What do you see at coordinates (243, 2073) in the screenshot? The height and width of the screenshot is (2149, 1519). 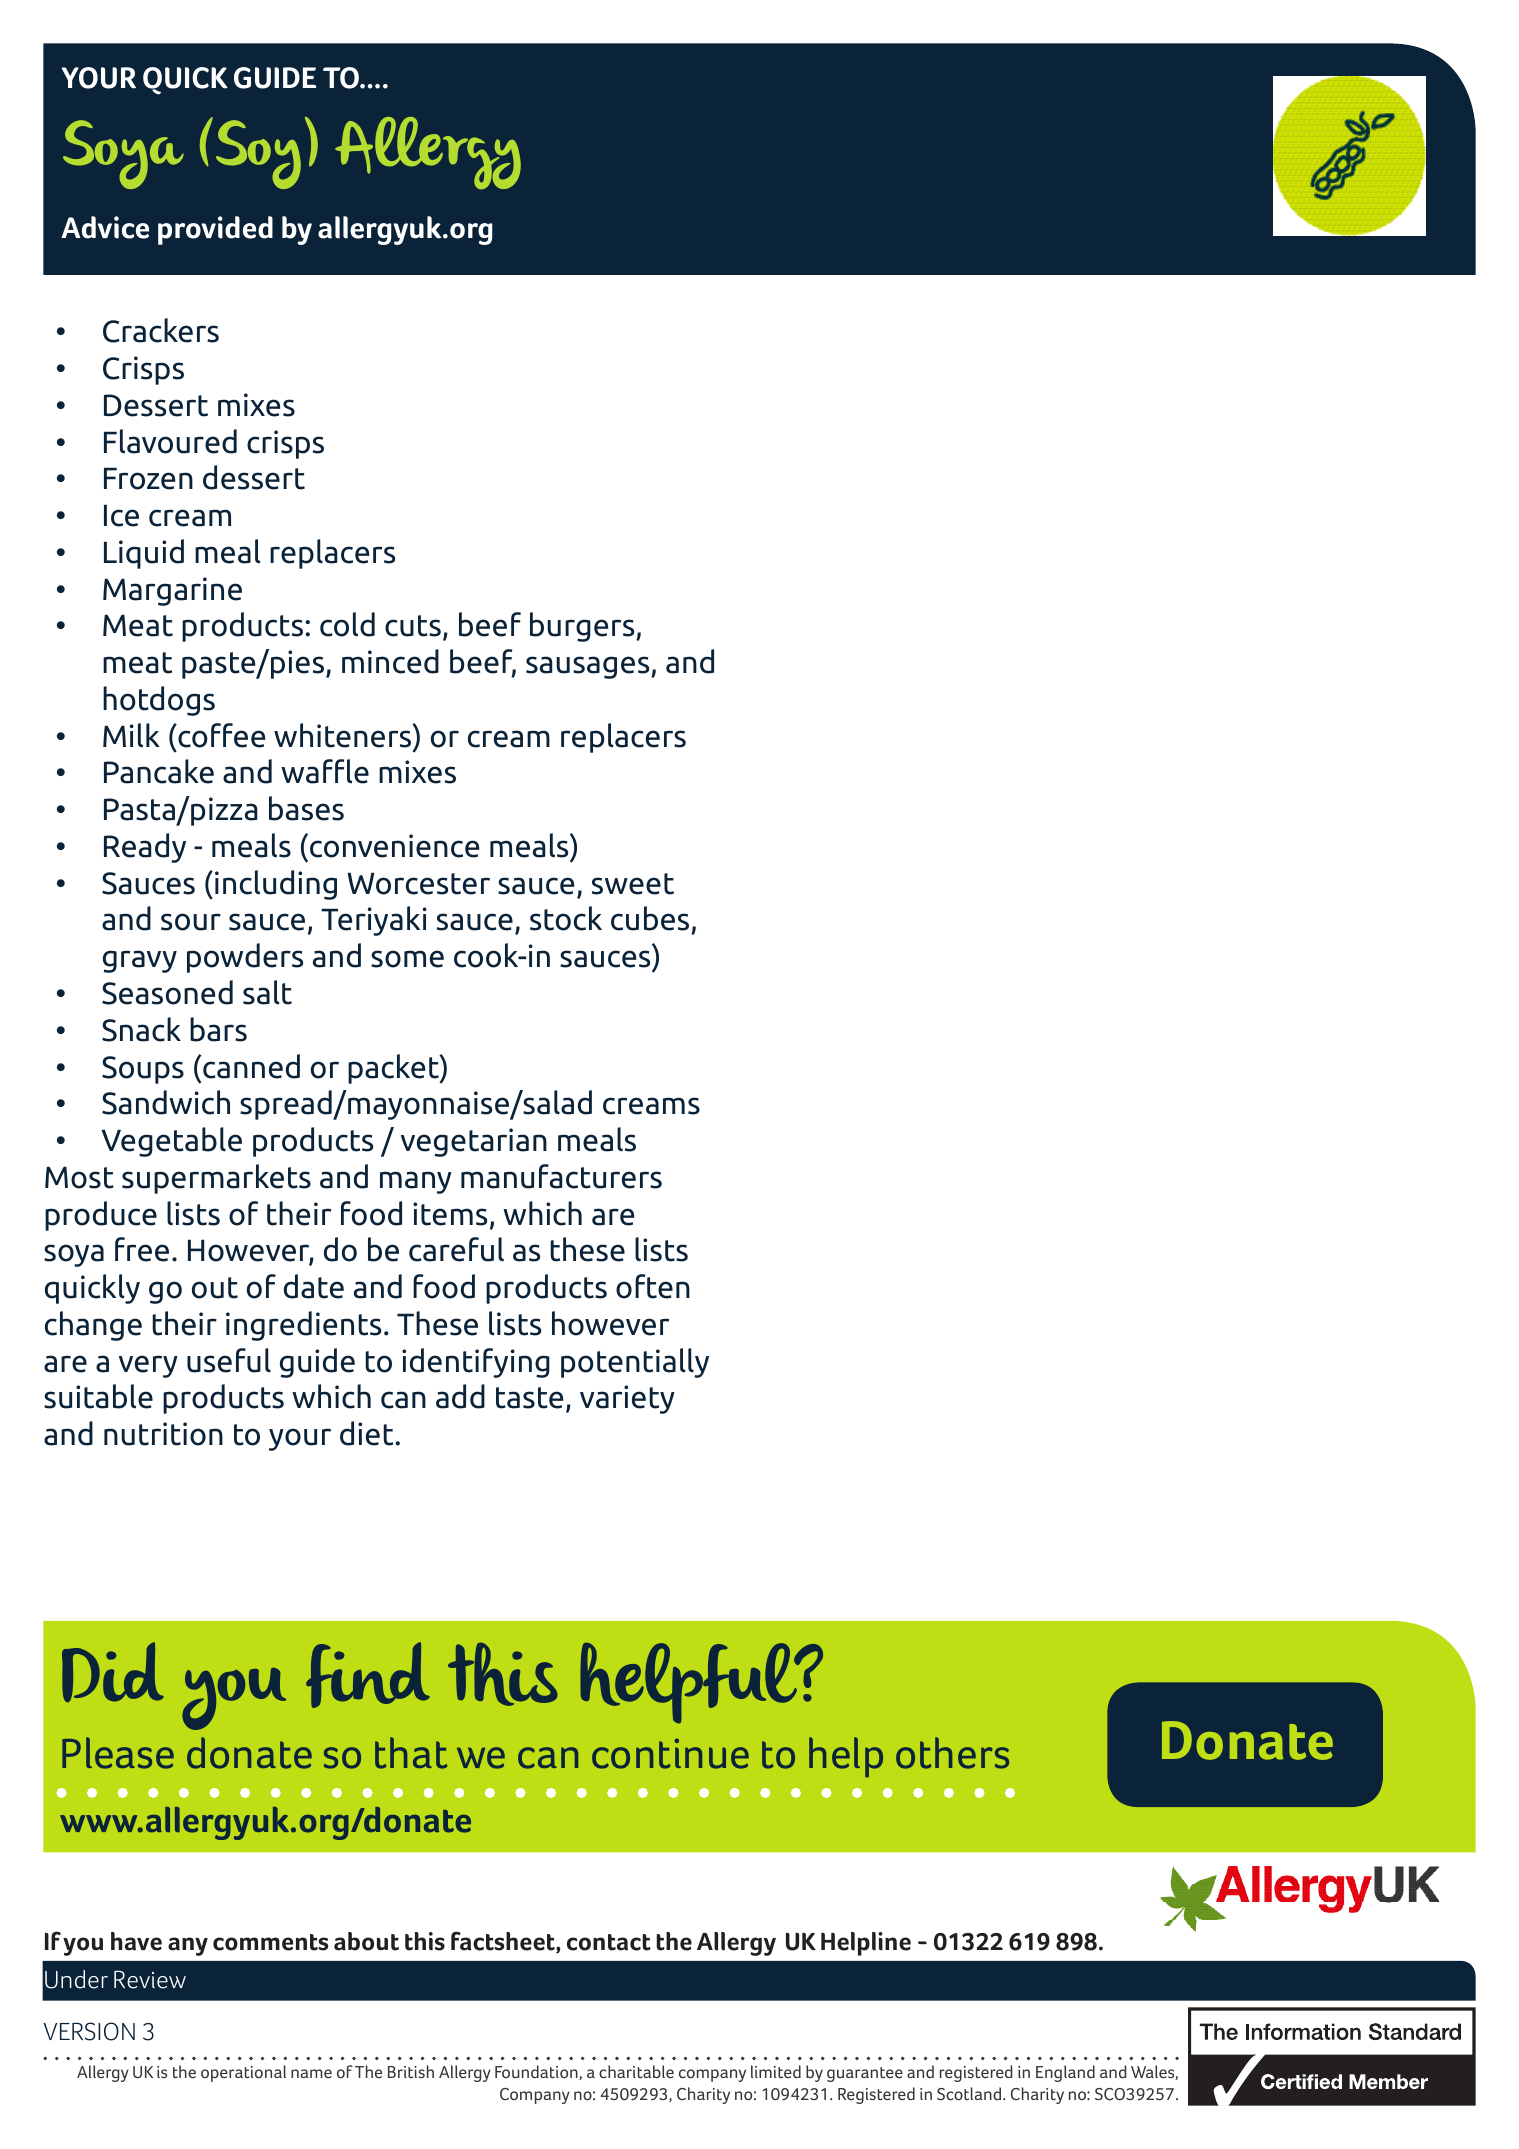 I see `operational` at bounding box center [243, 2073].
